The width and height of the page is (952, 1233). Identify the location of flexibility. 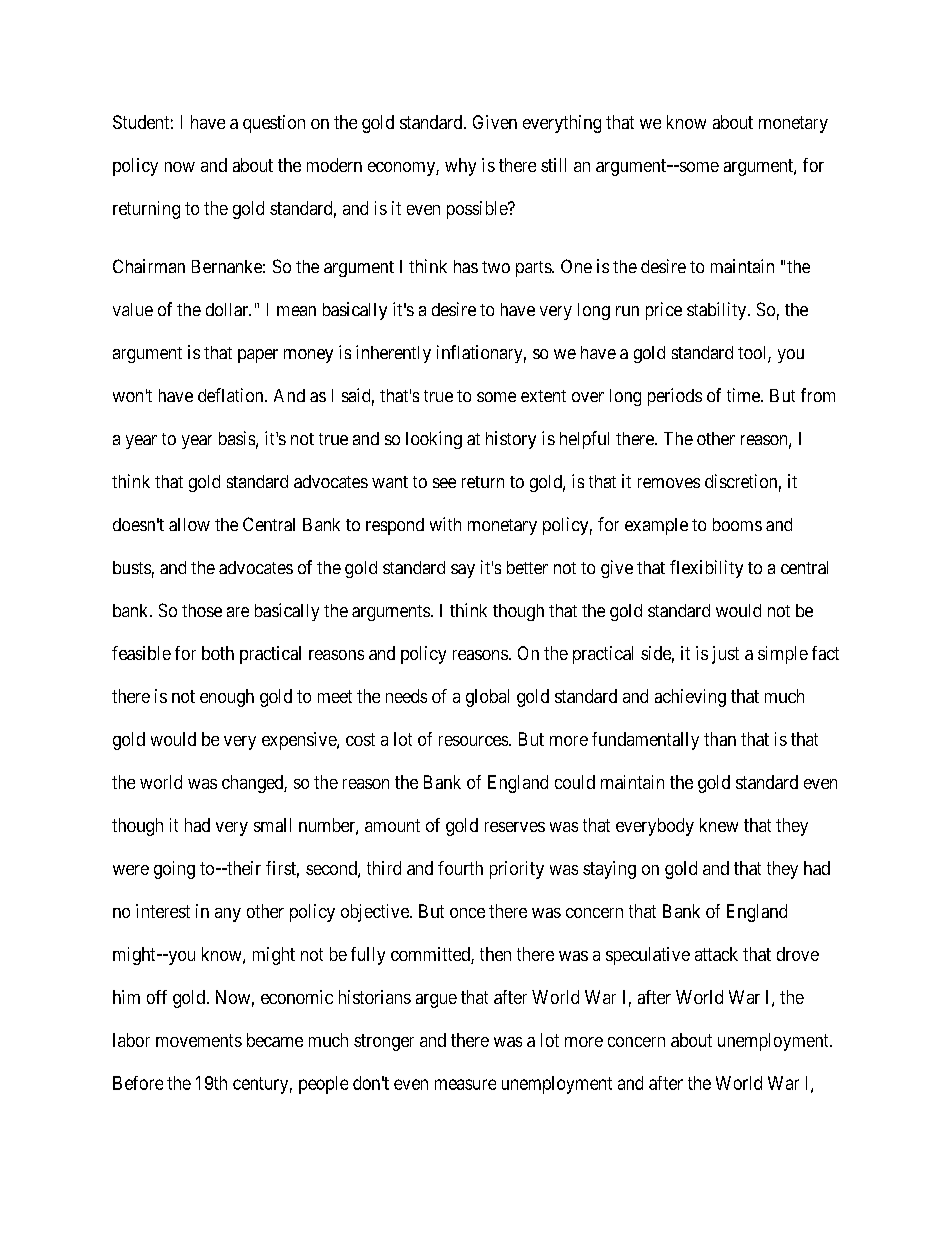
(706, 569).
